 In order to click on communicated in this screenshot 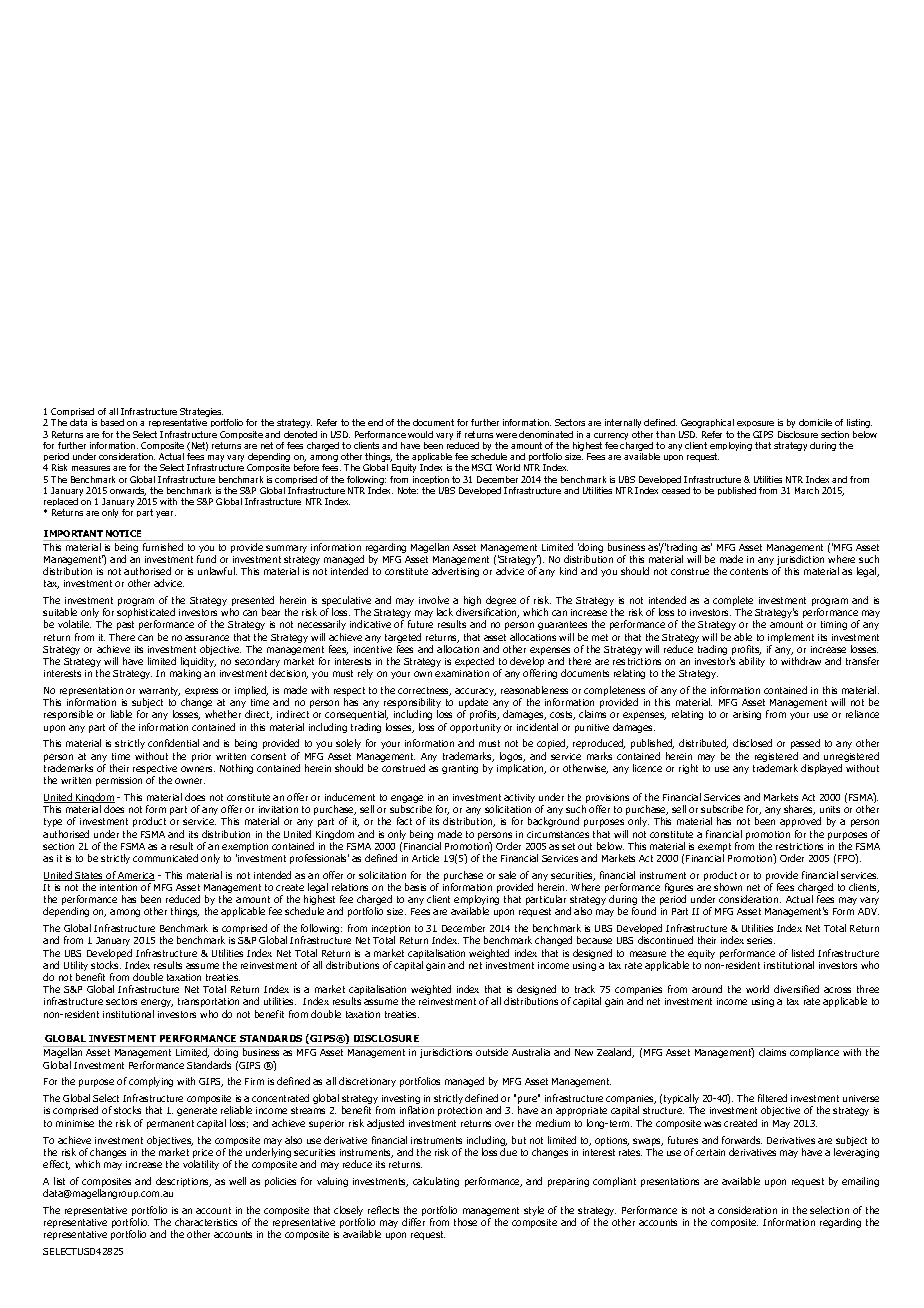, I will do `click(165, 858)`.
